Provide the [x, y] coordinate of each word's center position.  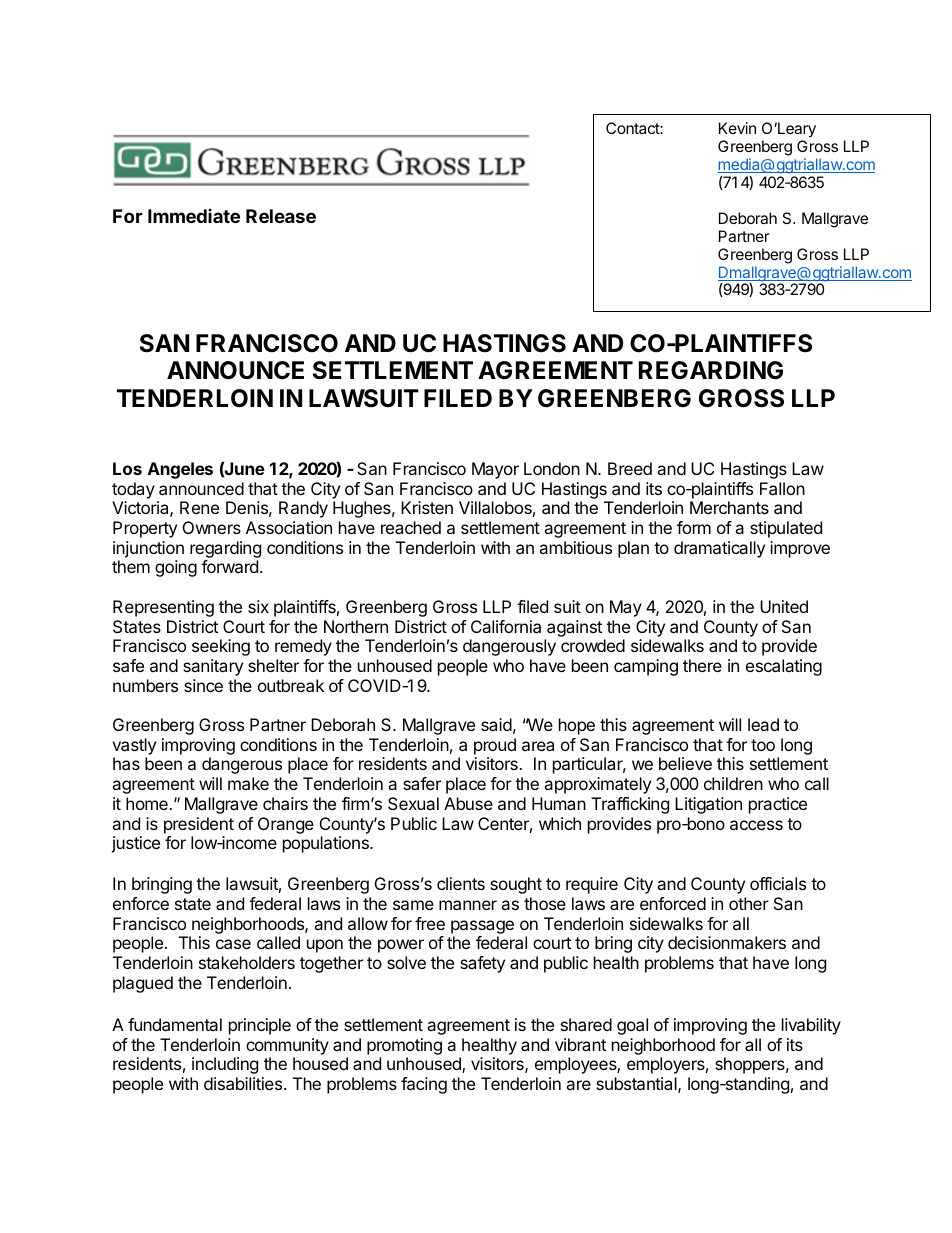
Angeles [180, 470]
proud [495, 746]
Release [281, 216]
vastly [134, 746]
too [763, 745]
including [225, 1065]
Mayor [495, 470]
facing [424, 1085]
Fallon [782, 488]
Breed [630, 468]
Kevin [737, 128]
